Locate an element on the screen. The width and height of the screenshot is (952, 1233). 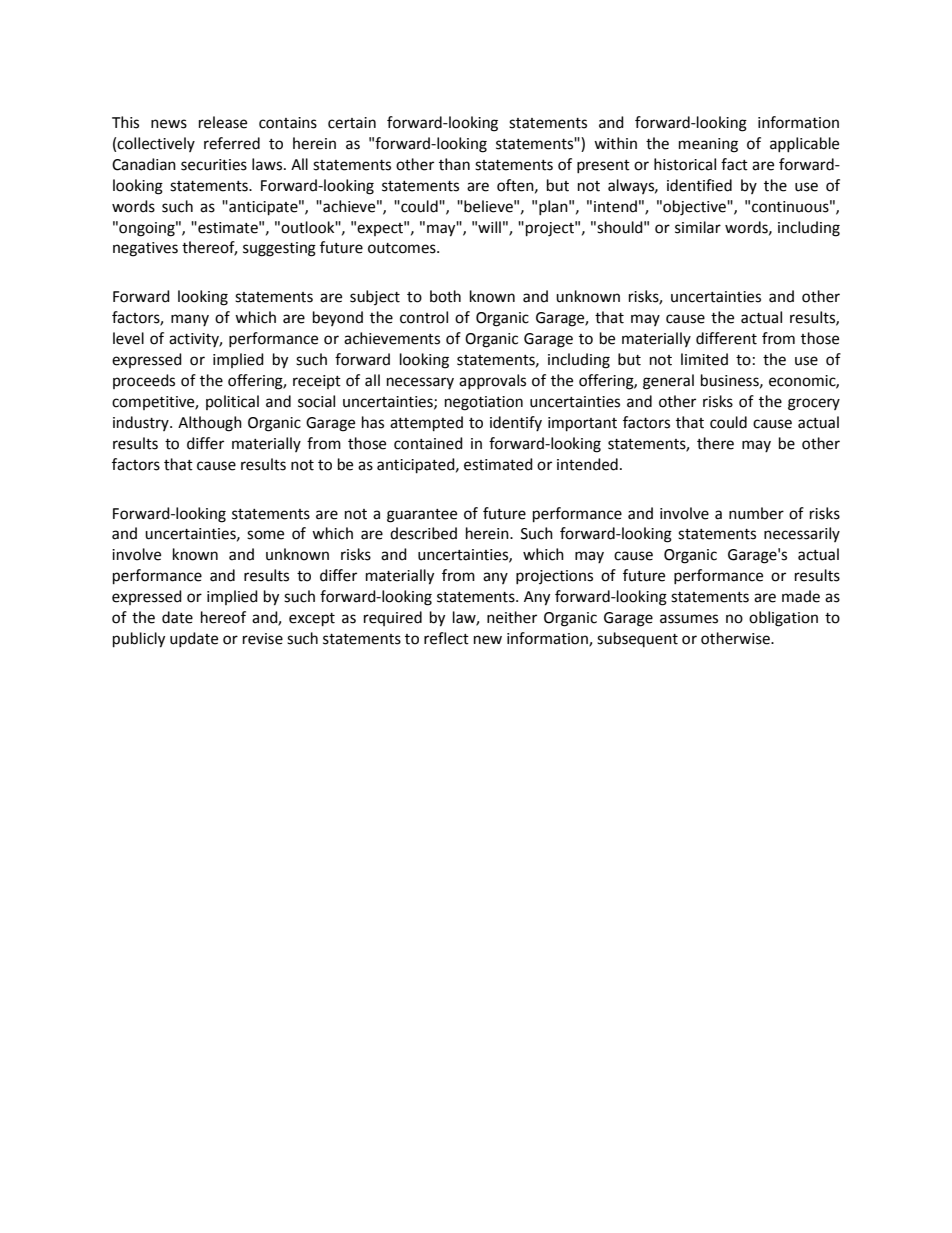
reflect is located at coordinates (446, 638).
